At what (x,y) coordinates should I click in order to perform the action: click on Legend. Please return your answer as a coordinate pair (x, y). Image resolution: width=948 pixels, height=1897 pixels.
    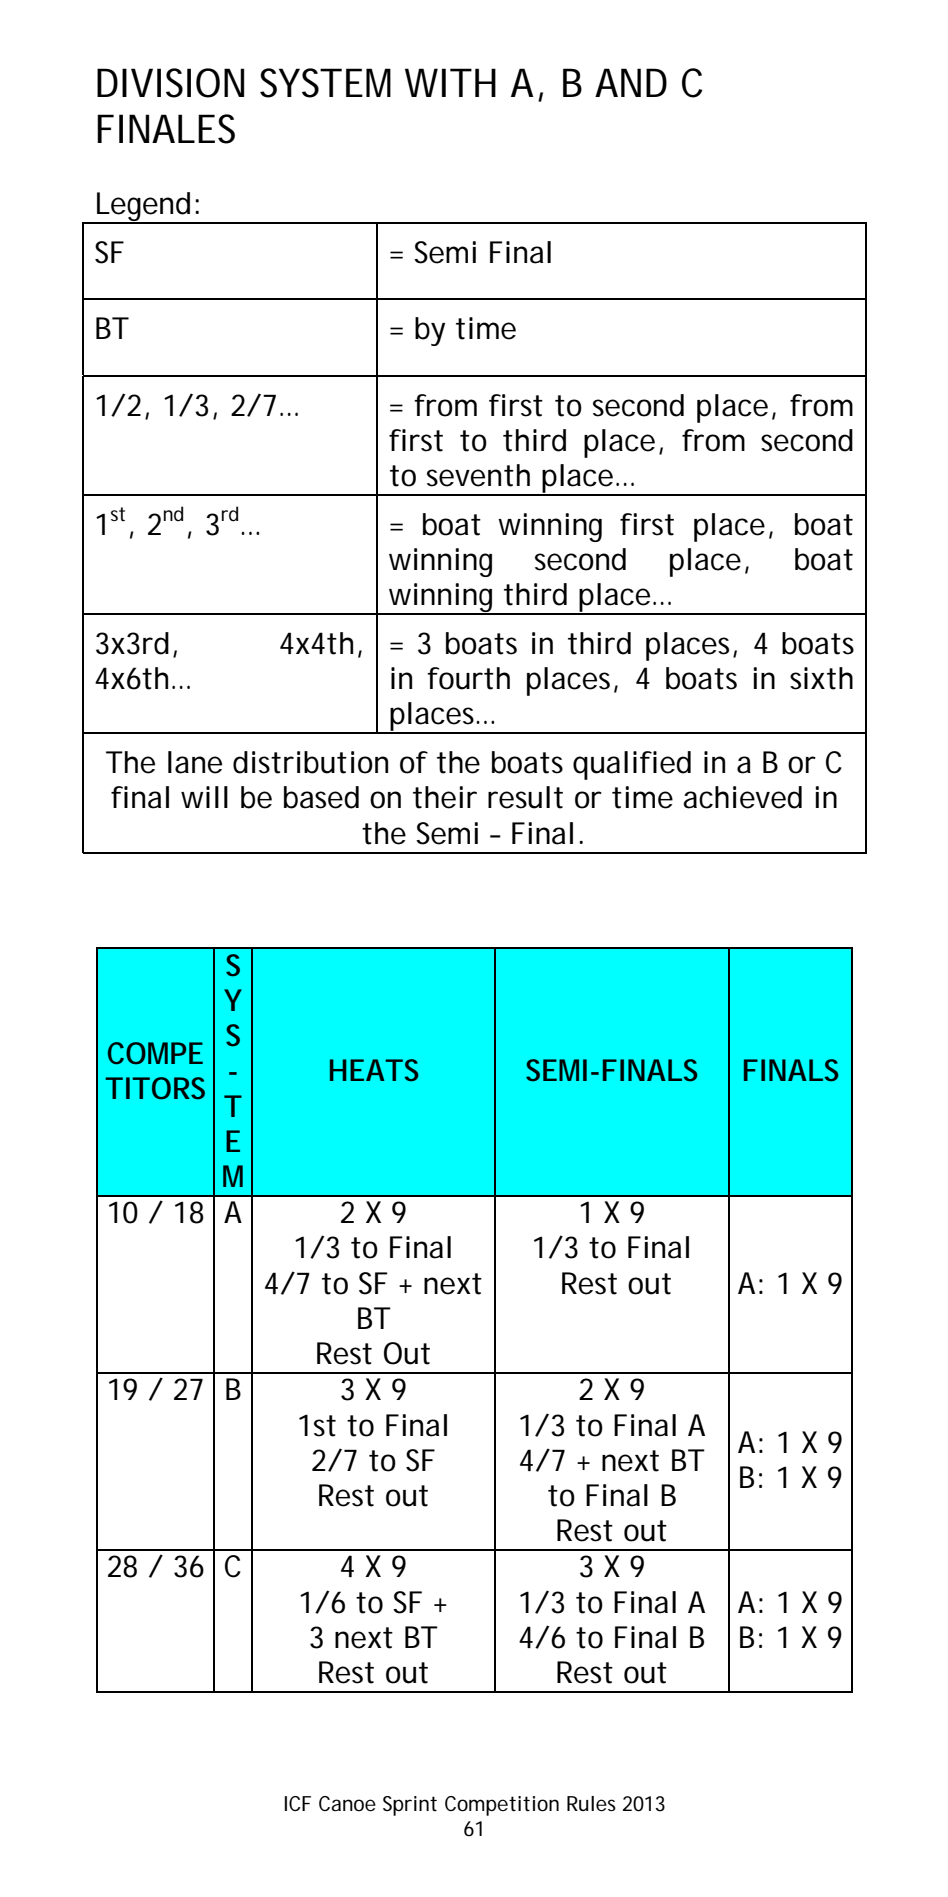
    Looking at the image, I should click on (142, 208).
